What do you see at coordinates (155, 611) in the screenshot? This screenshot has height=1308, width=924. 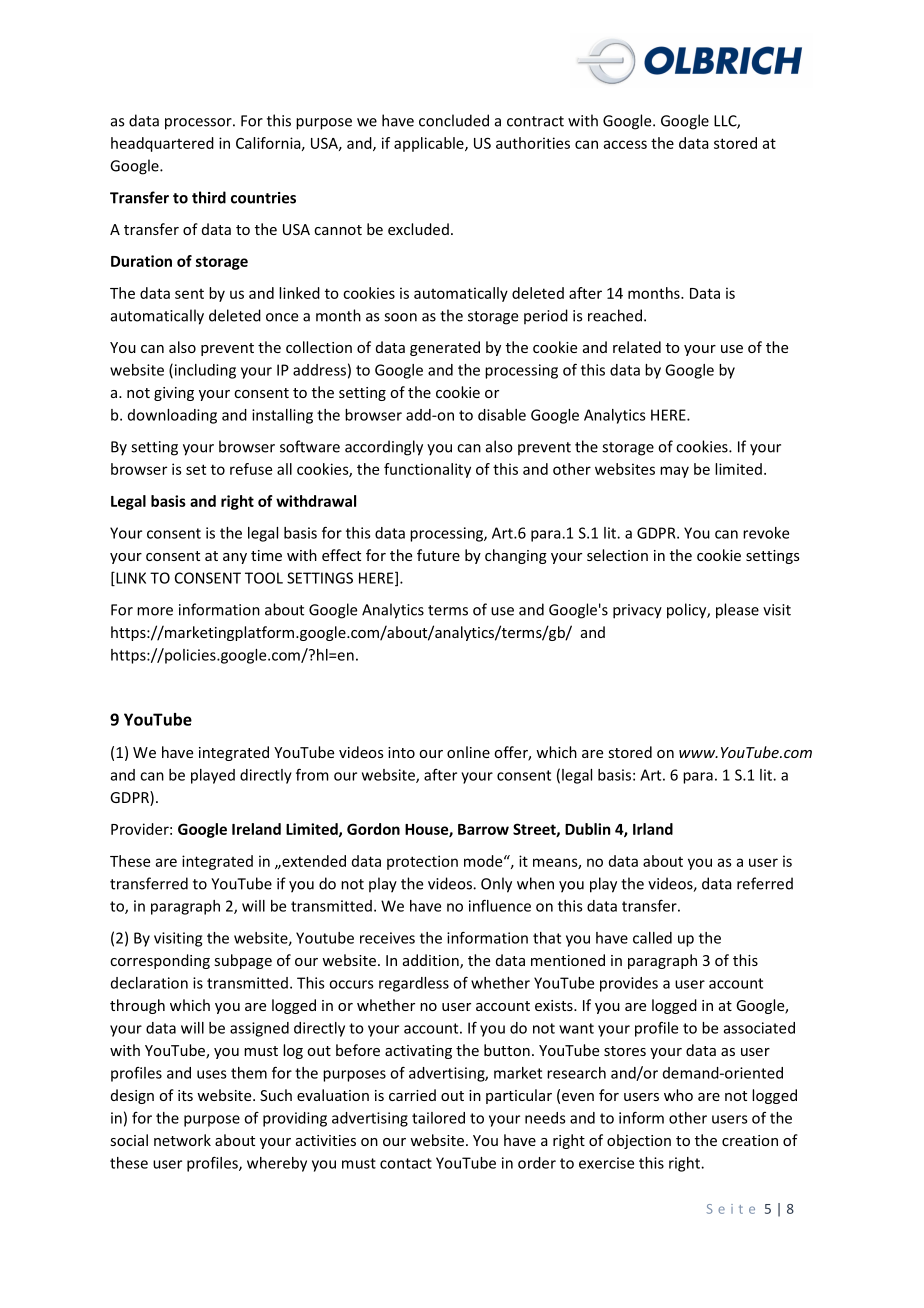 I see `more` at bounding box center [155, 611].
